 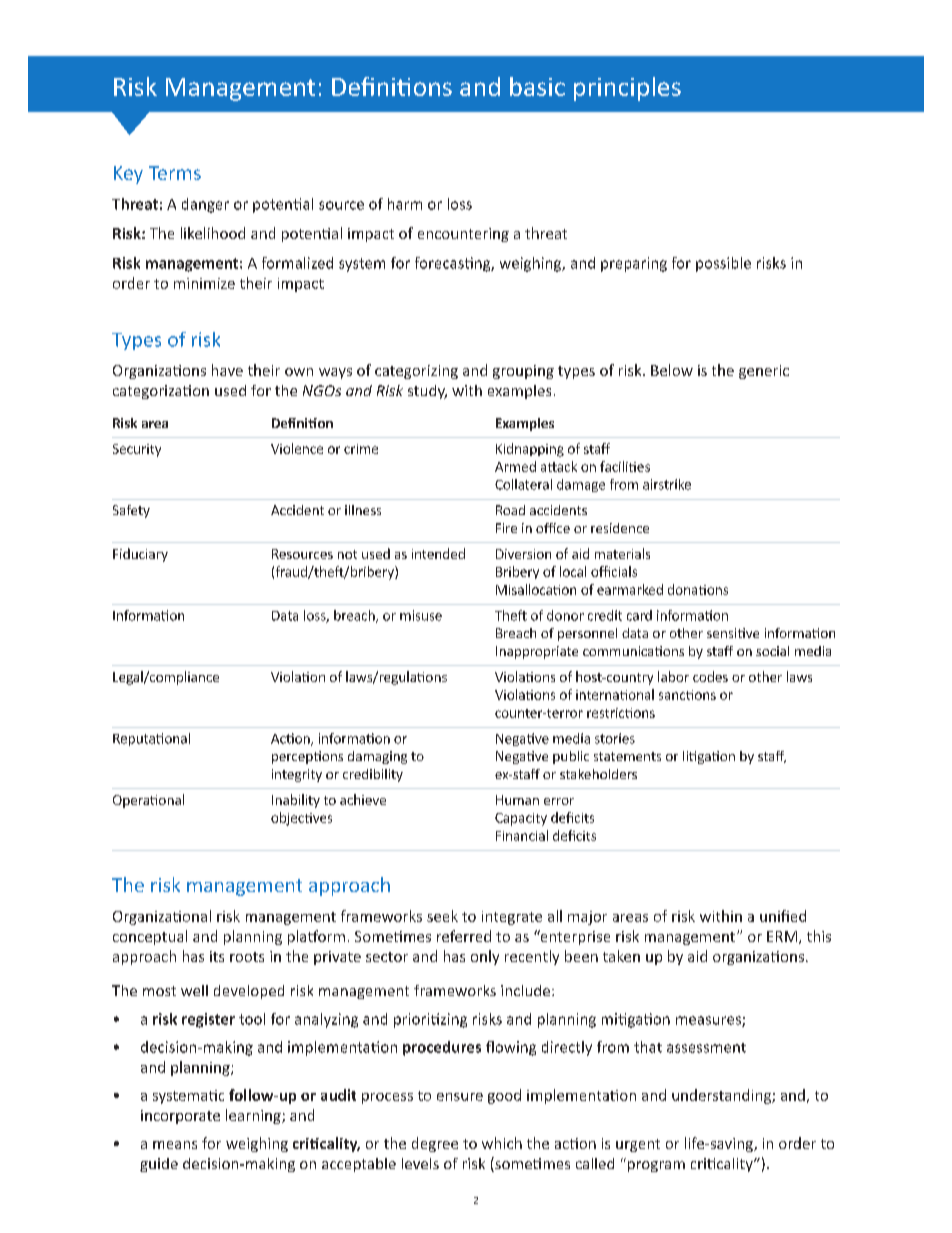 What do you see at coordinates (140, 555) in the image?
I see `Fiduciary` at bounding box center [140, 555].
